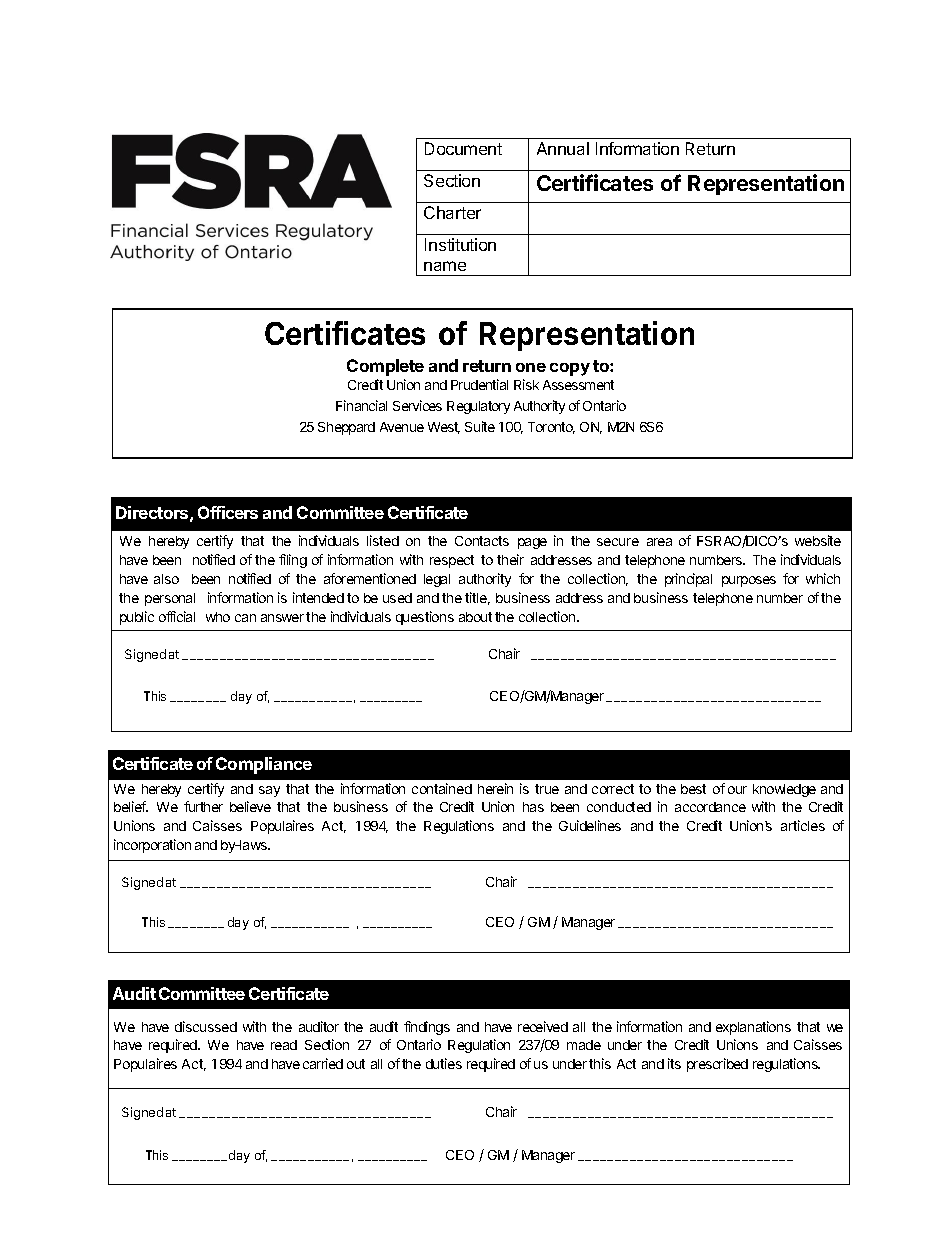 This screenshot has width=952, height=1233. I want to click on duties, so click(444, 1063).
